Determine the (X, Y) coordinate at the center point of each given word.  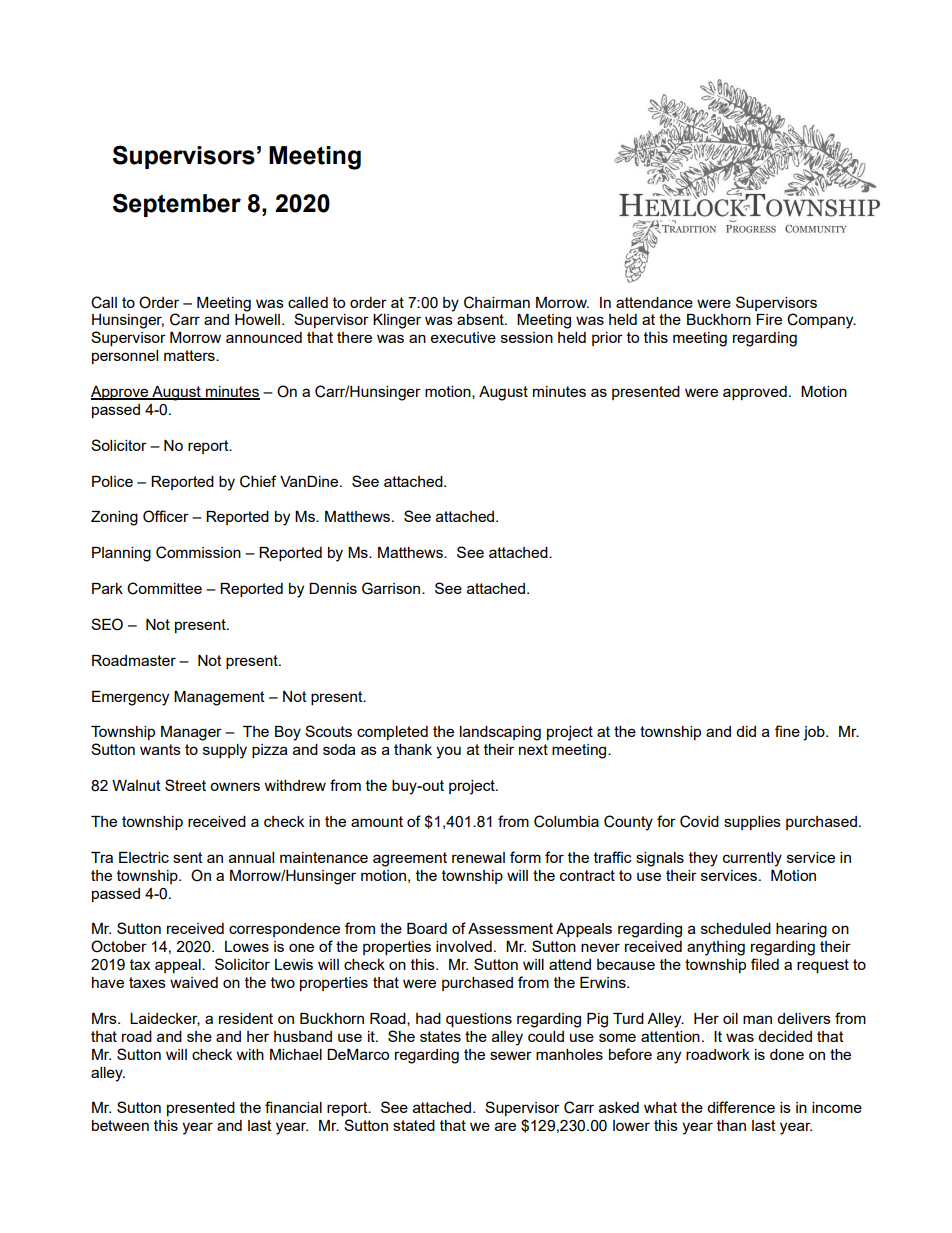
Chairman (497, 302)
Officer (166, 516)
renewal (478, 857)
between (120, 1125)
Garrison (392, 588)
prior (607, 339)
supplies (752, 823)
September (177, 205)
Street (185, 785)
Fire (769, 319)
